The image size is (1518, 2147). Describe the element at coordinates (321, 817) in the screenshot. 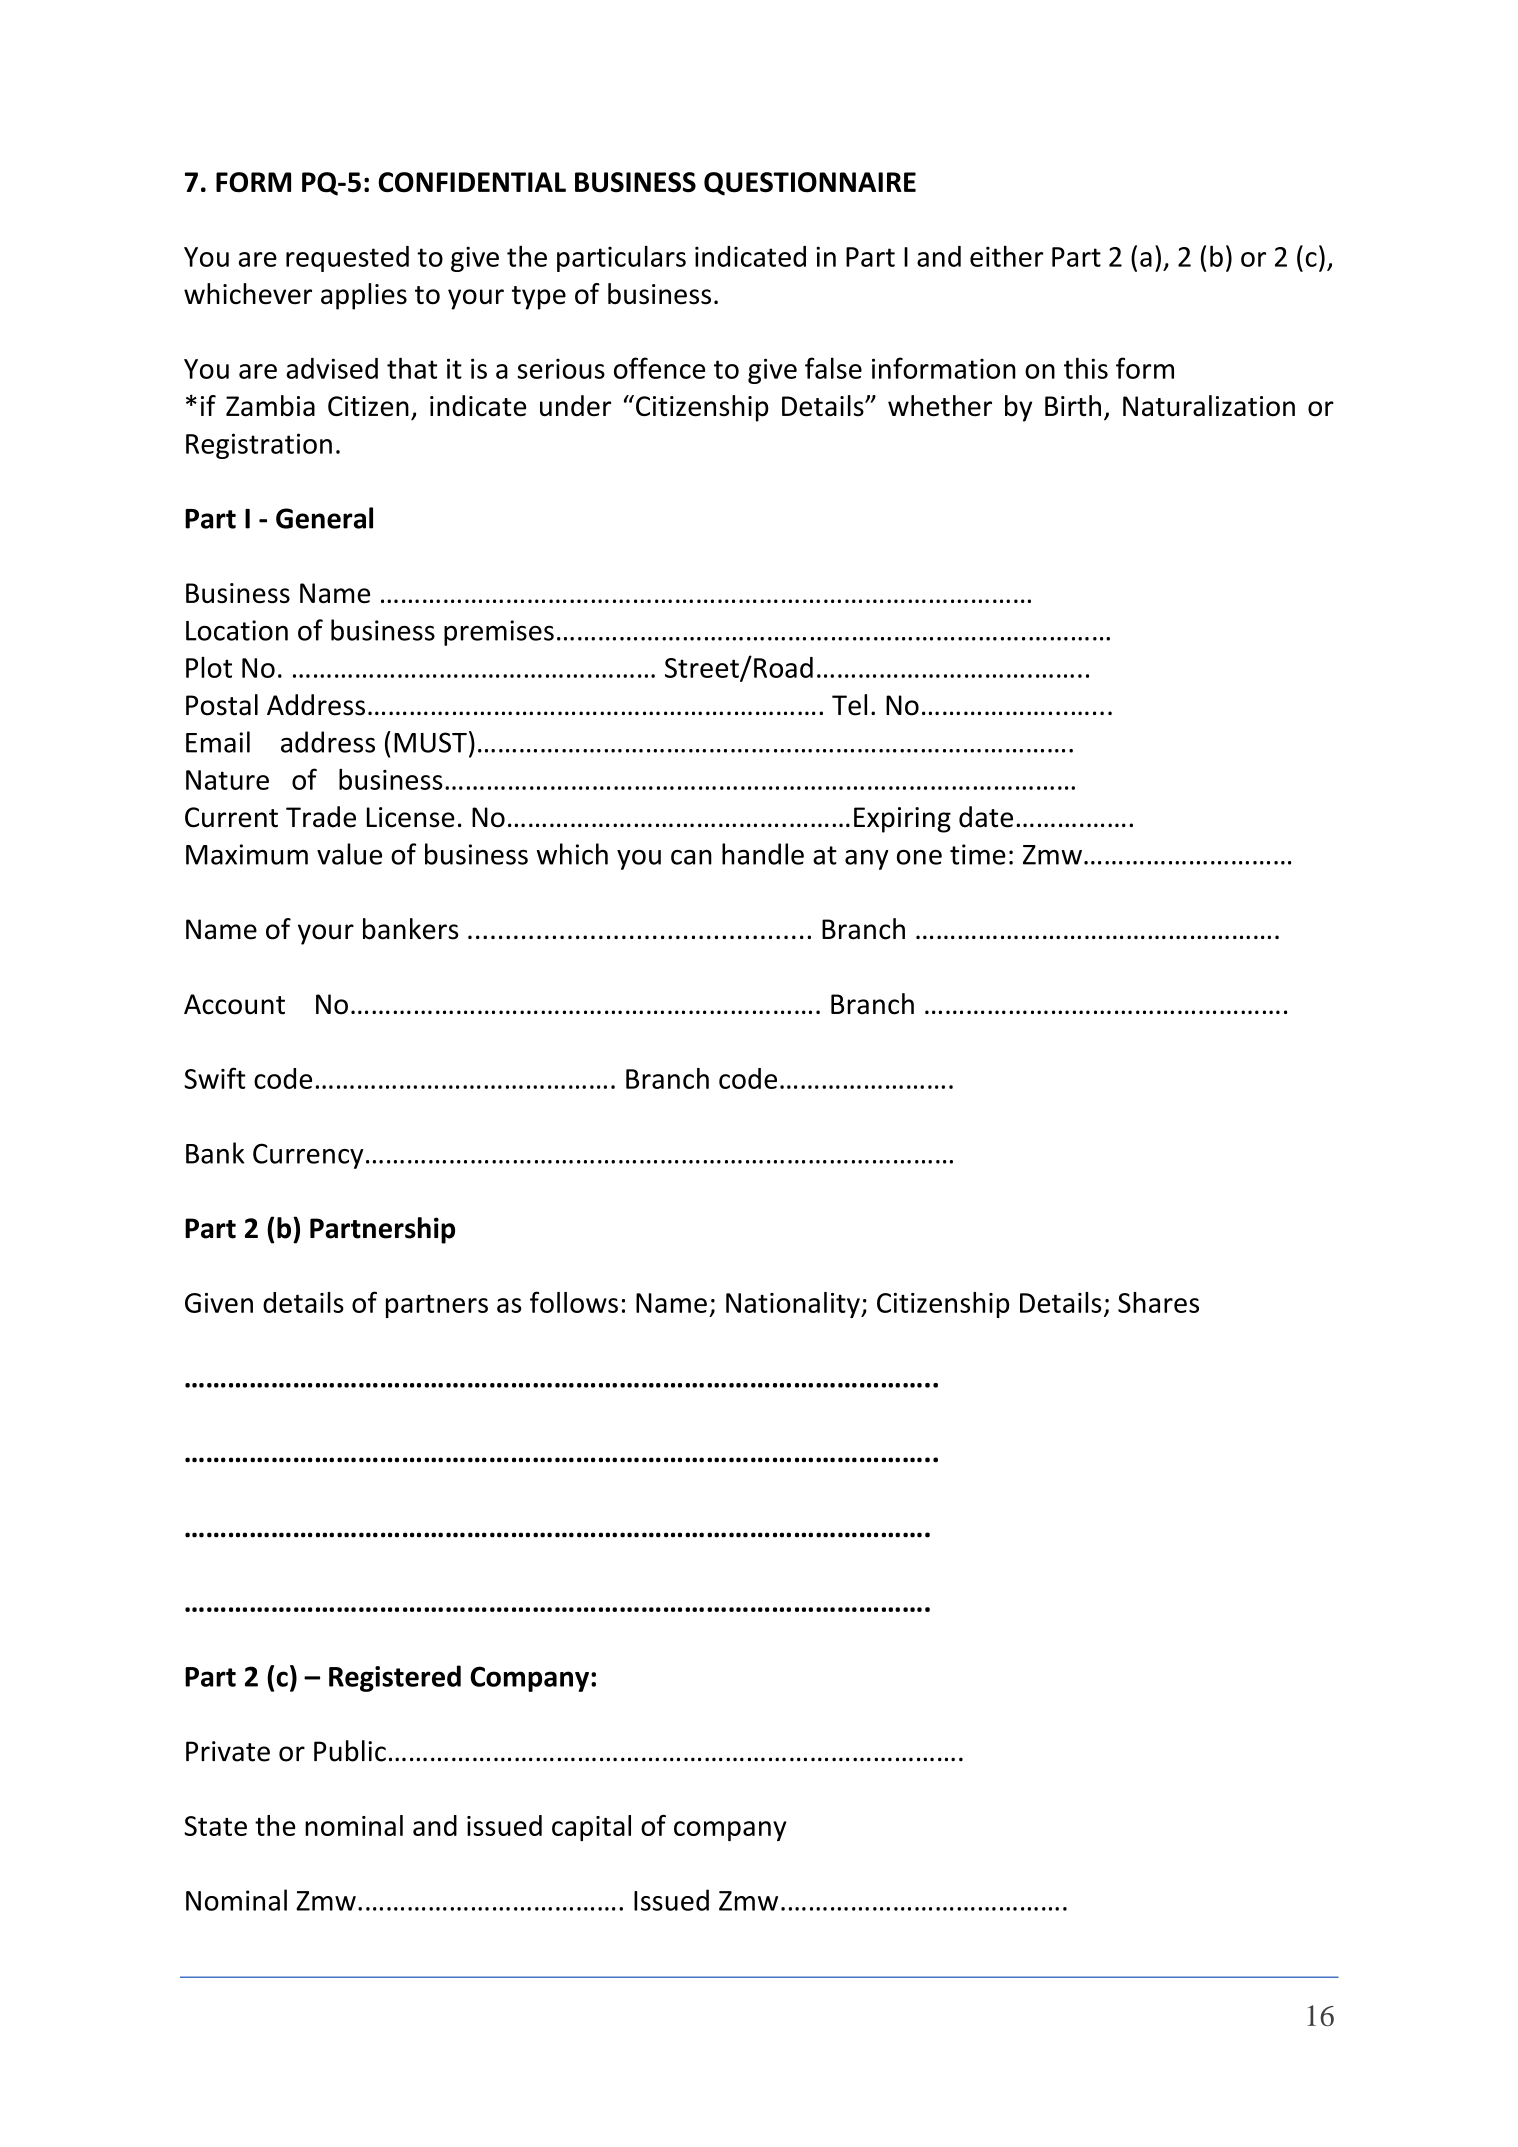

I see `Trade` at that location.
